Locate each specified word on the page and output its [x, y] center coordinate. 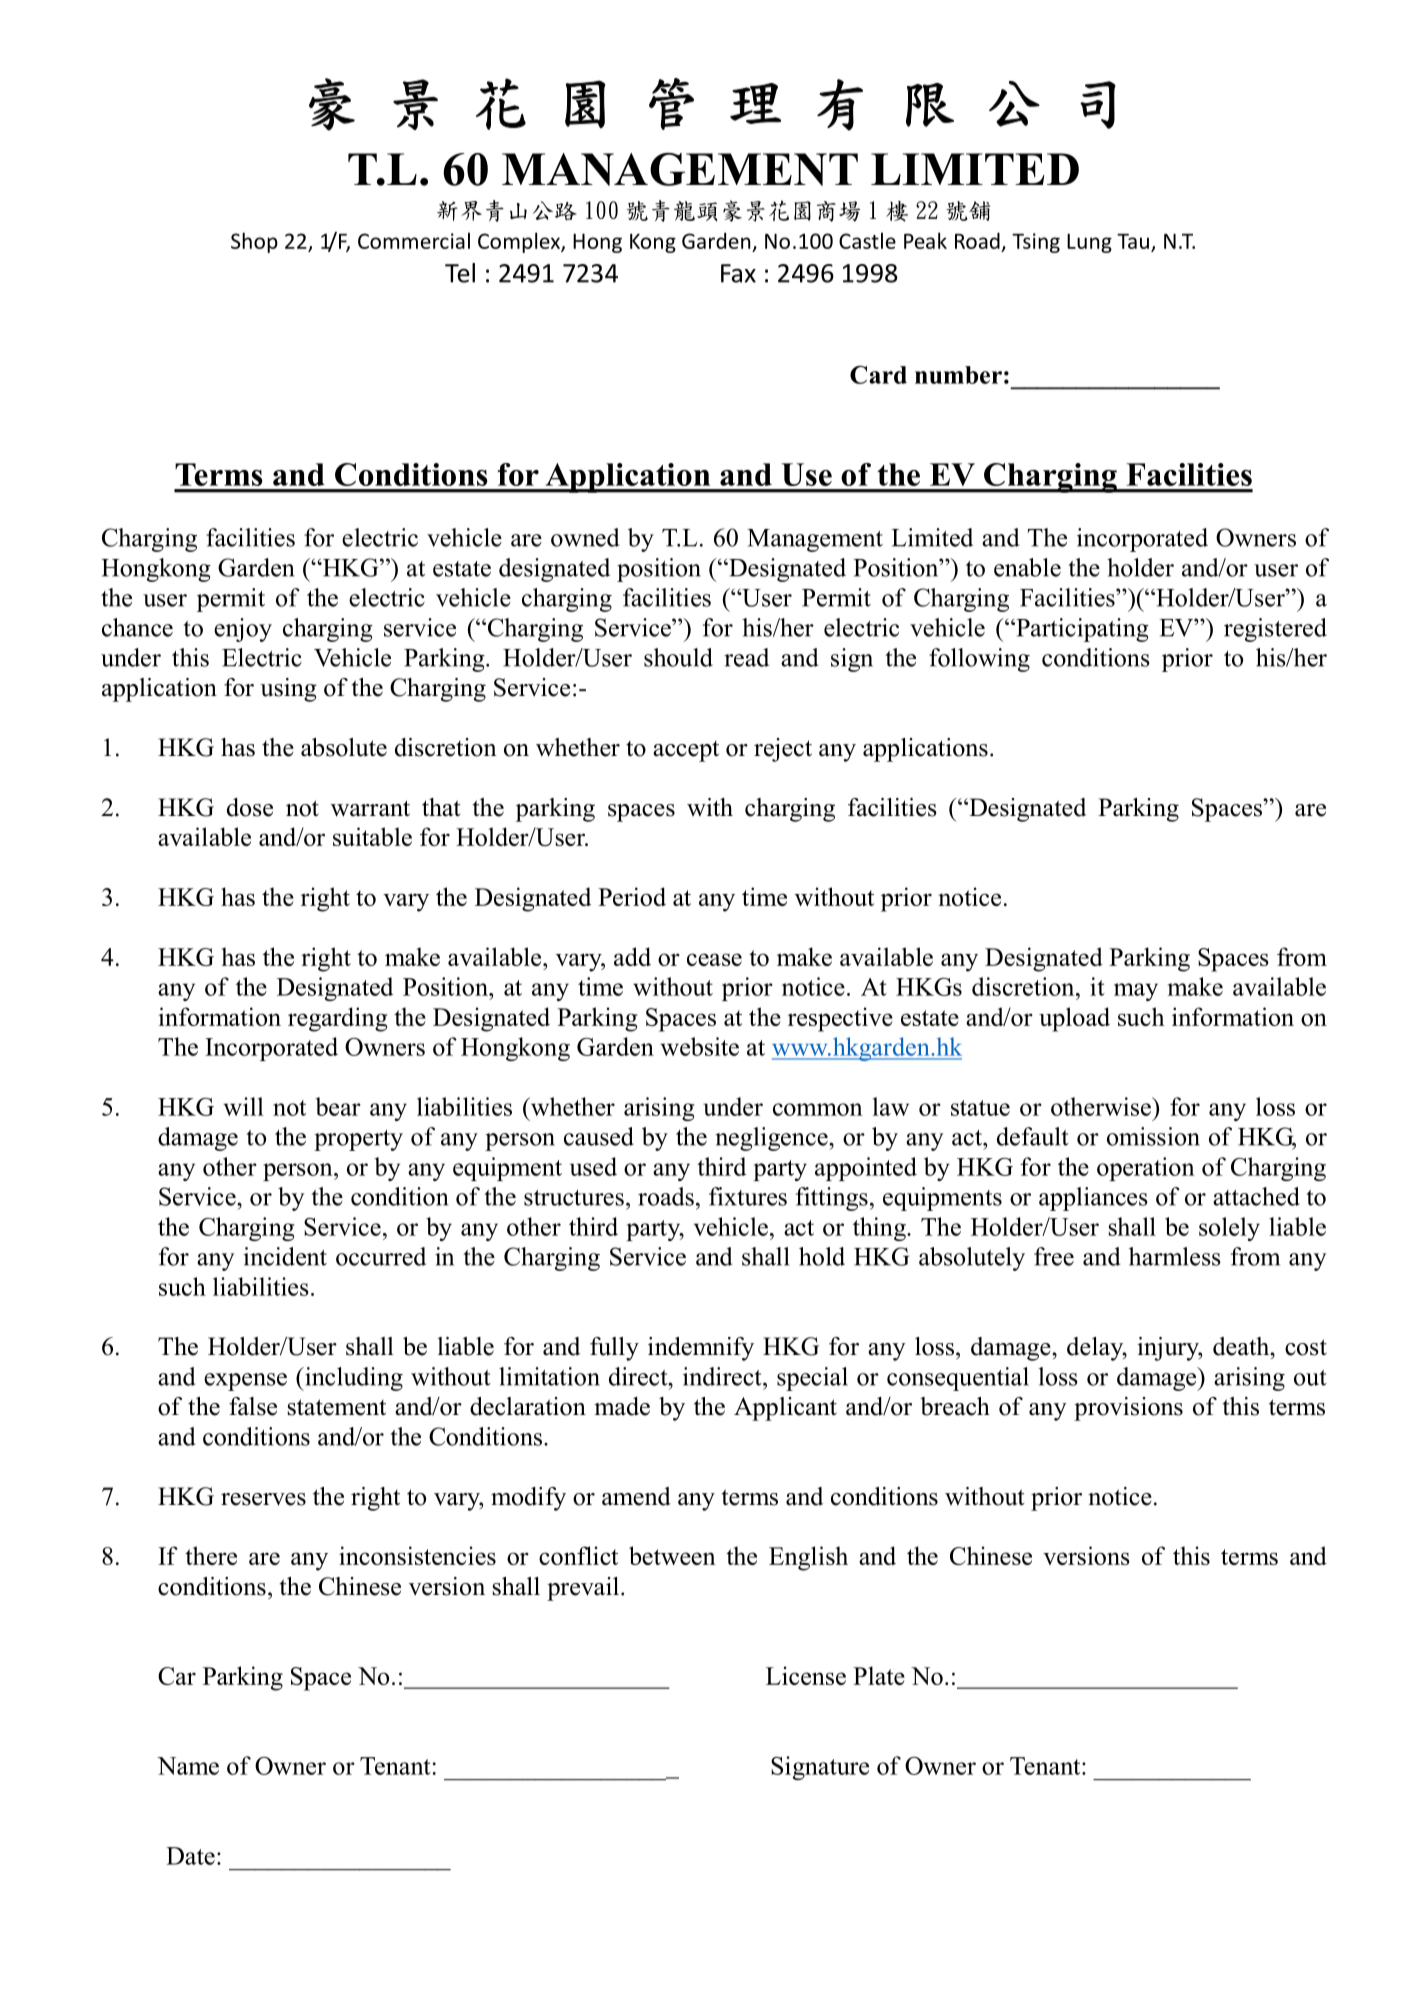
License [806, 1675]
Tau [1133, 241]
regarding [338, 1019]
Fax [738, 273]
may [1136, 992]
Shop [254, 242]
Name [188, 1766]
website [699, 1046]
